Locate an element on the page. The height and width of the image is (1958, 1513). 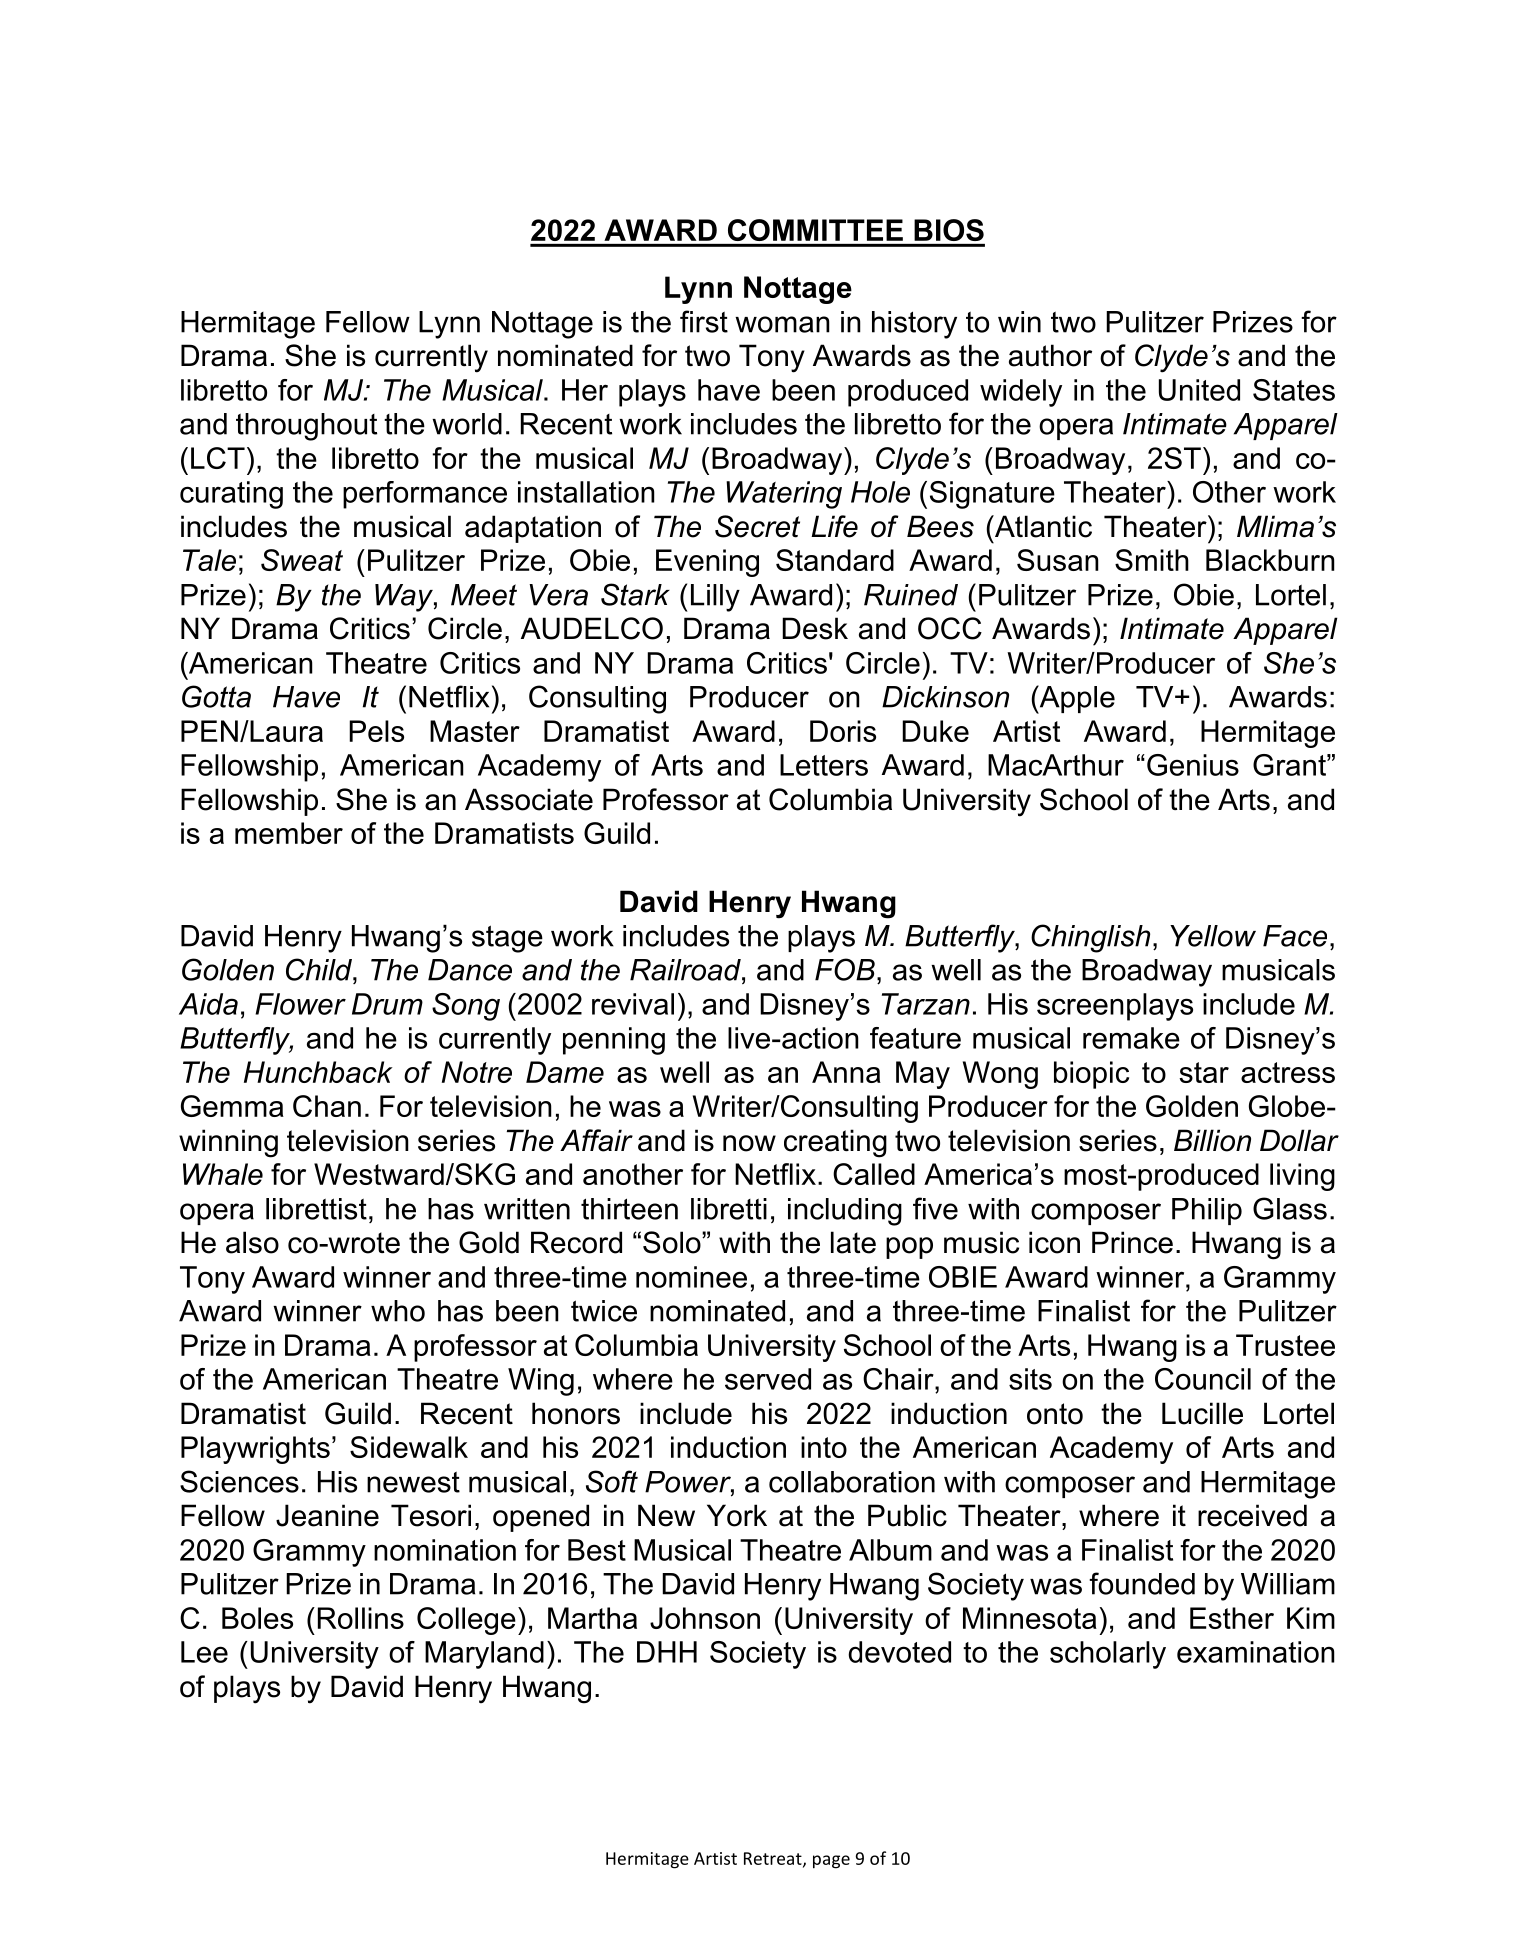
Genius is located at coordinates (1193, 765).
